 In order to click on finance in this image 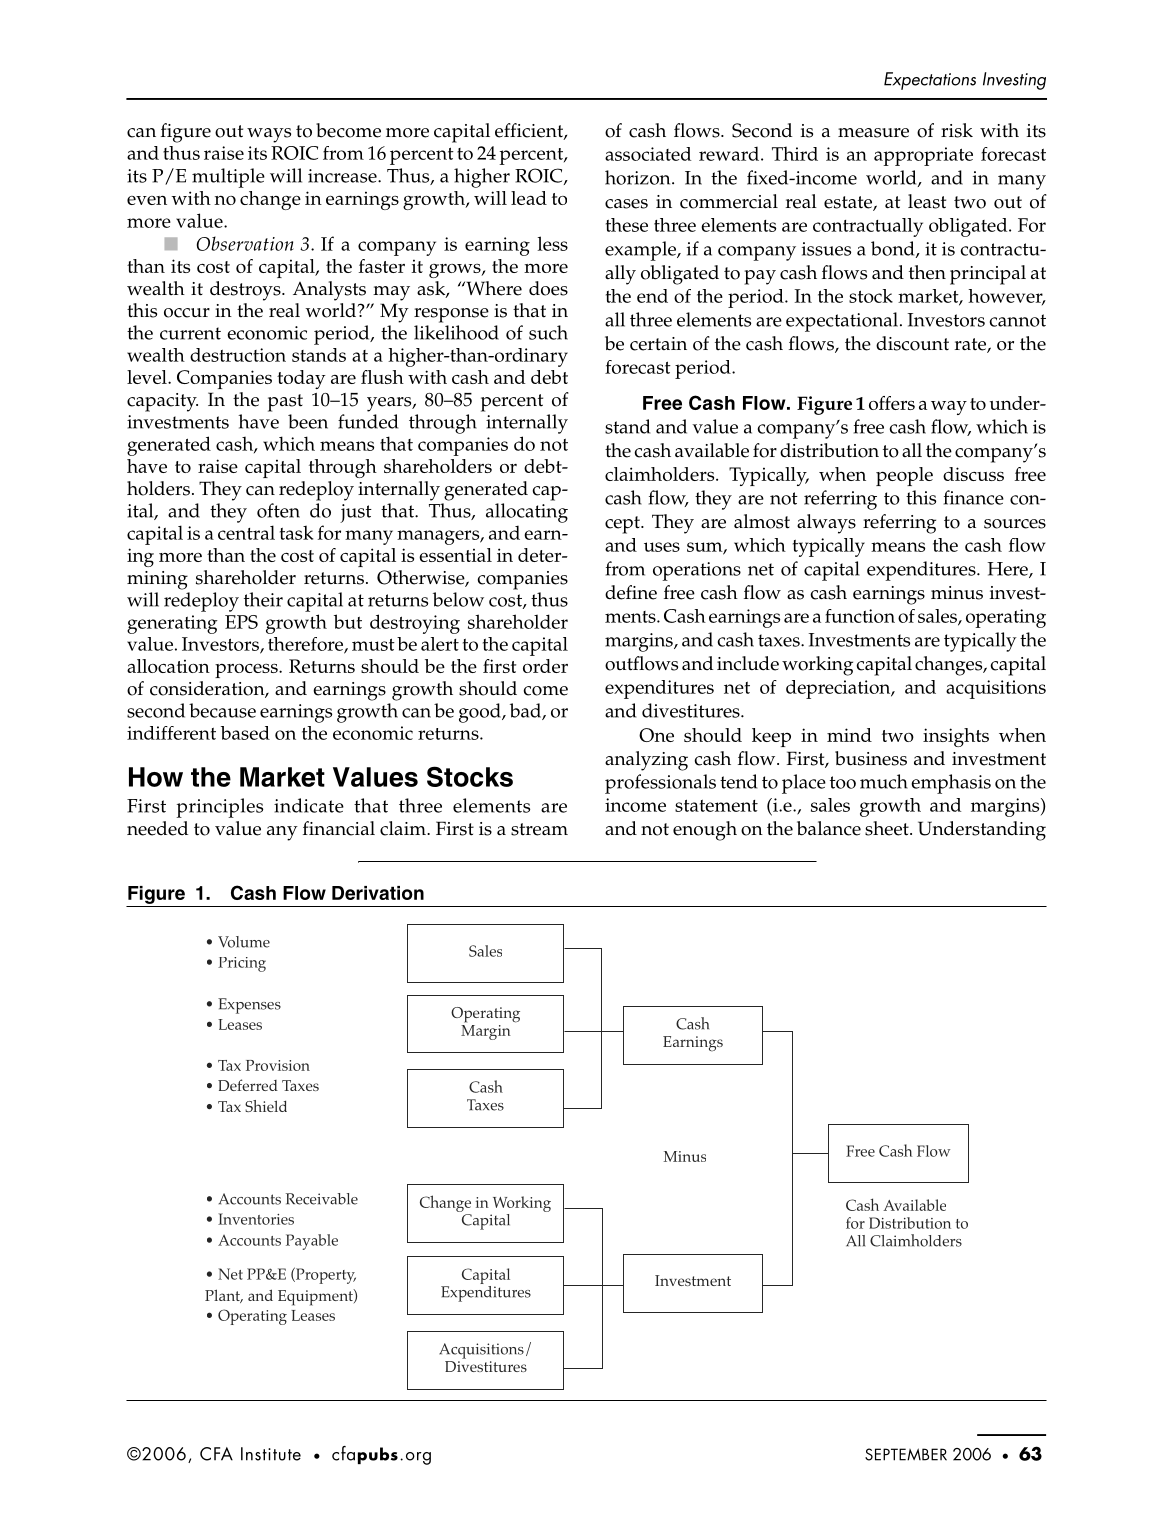, I will do `click(974, 497)`.
